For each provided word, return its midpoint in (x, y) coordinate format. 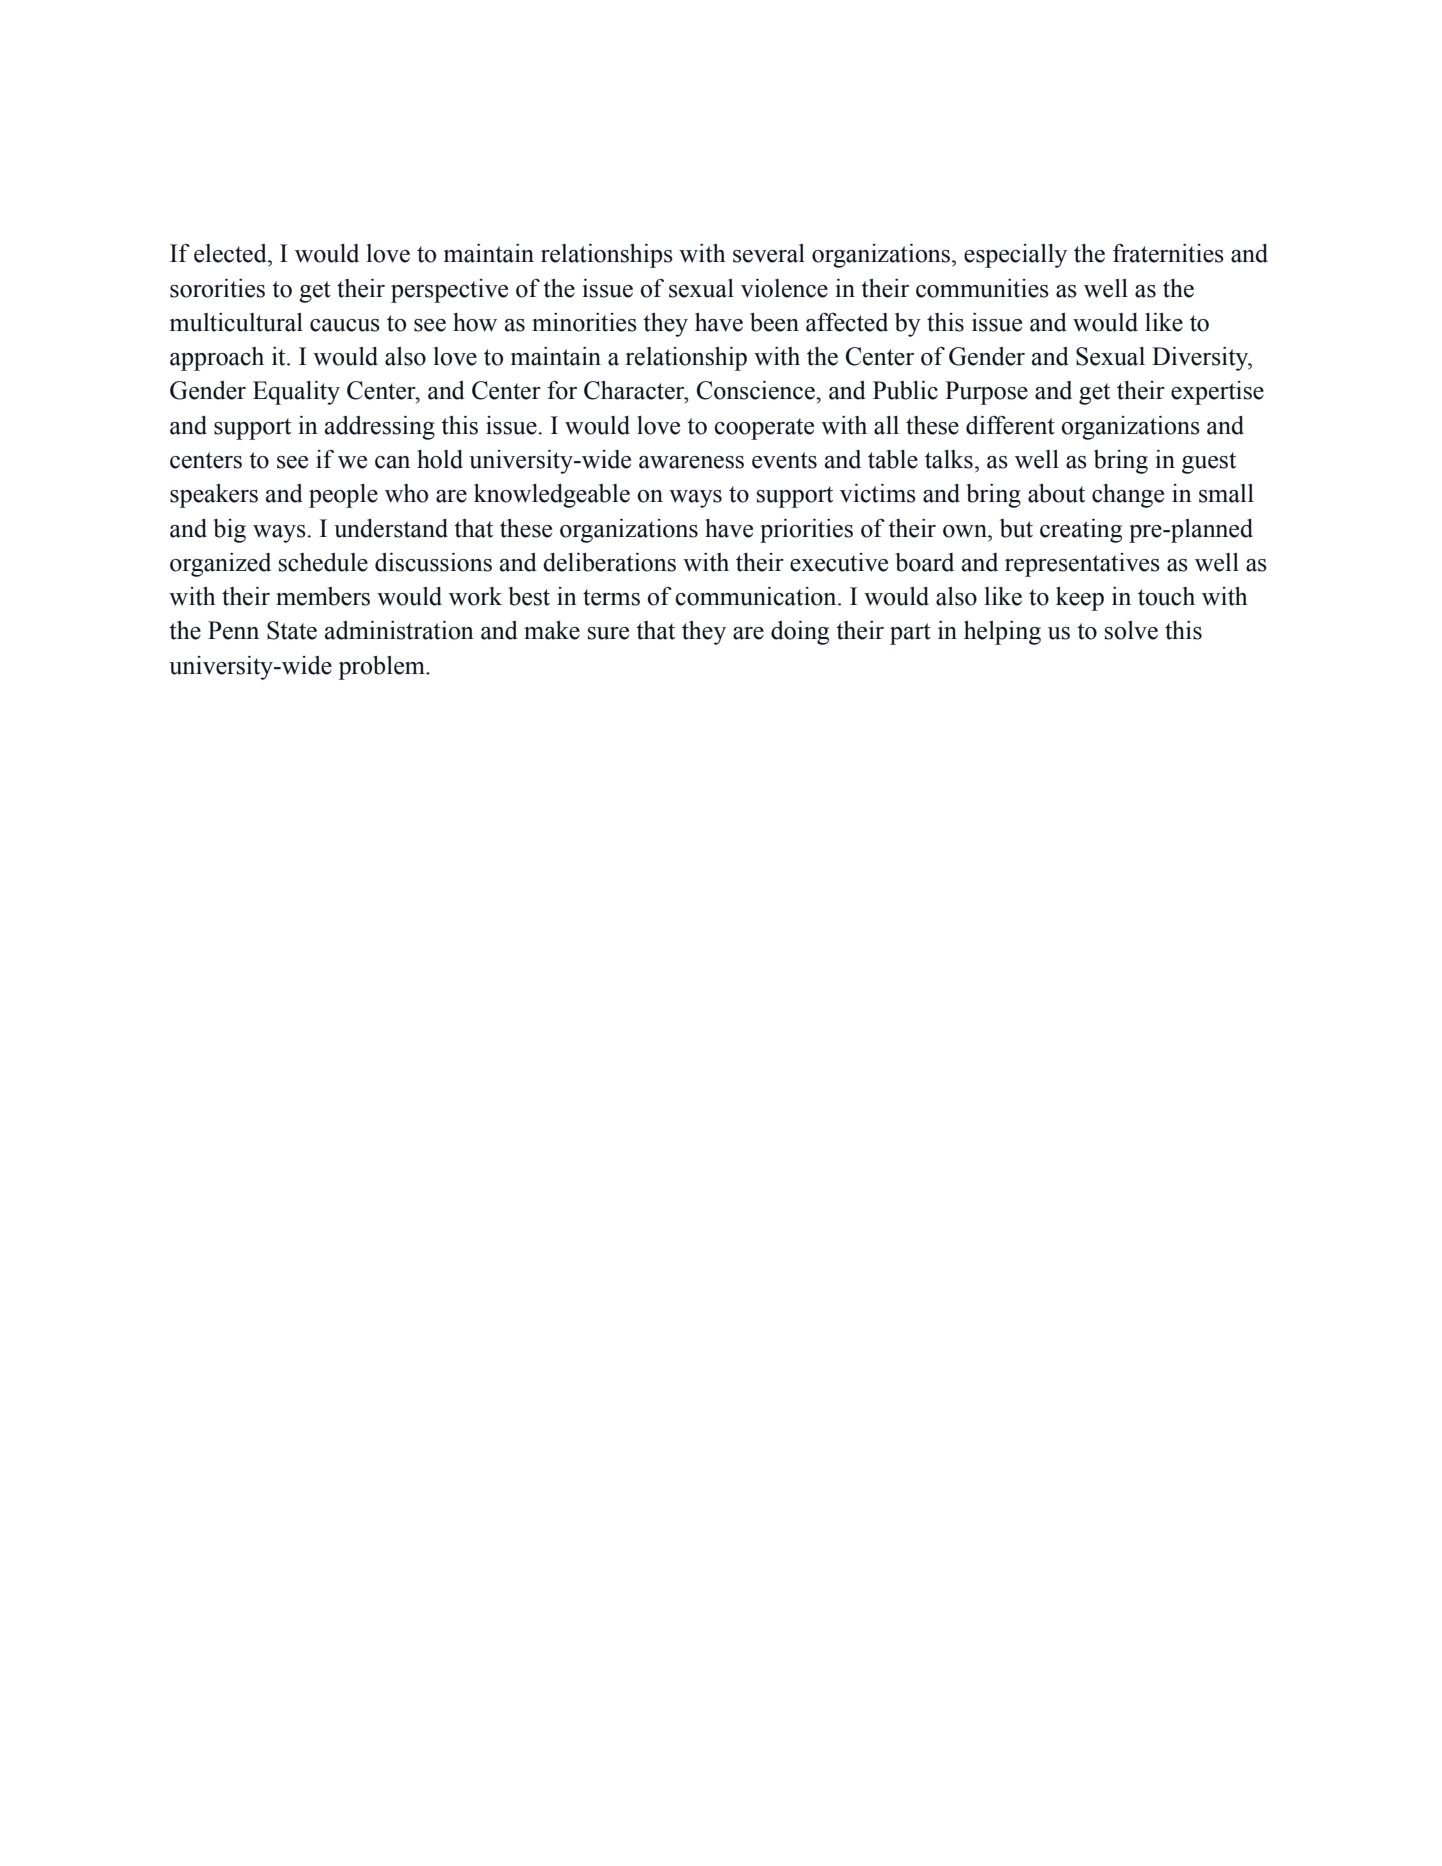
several (769, 253)
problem (382, 668)
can (392, 462)
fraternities (1168, 253)
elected (231, 253)
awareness (691, 462)
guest (1209, 463)
